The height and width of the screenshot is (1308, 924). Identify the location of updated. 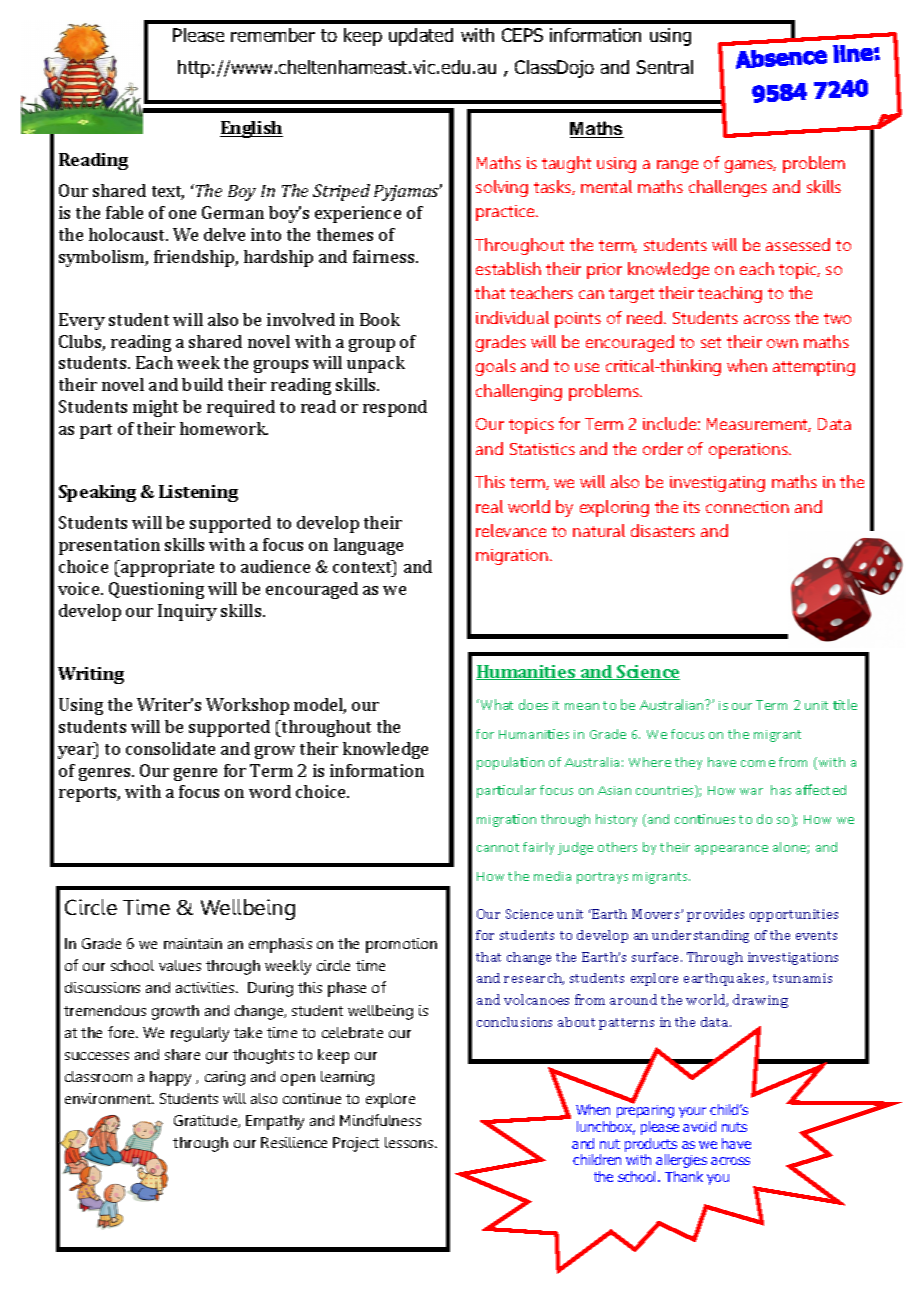
(421, 37).
